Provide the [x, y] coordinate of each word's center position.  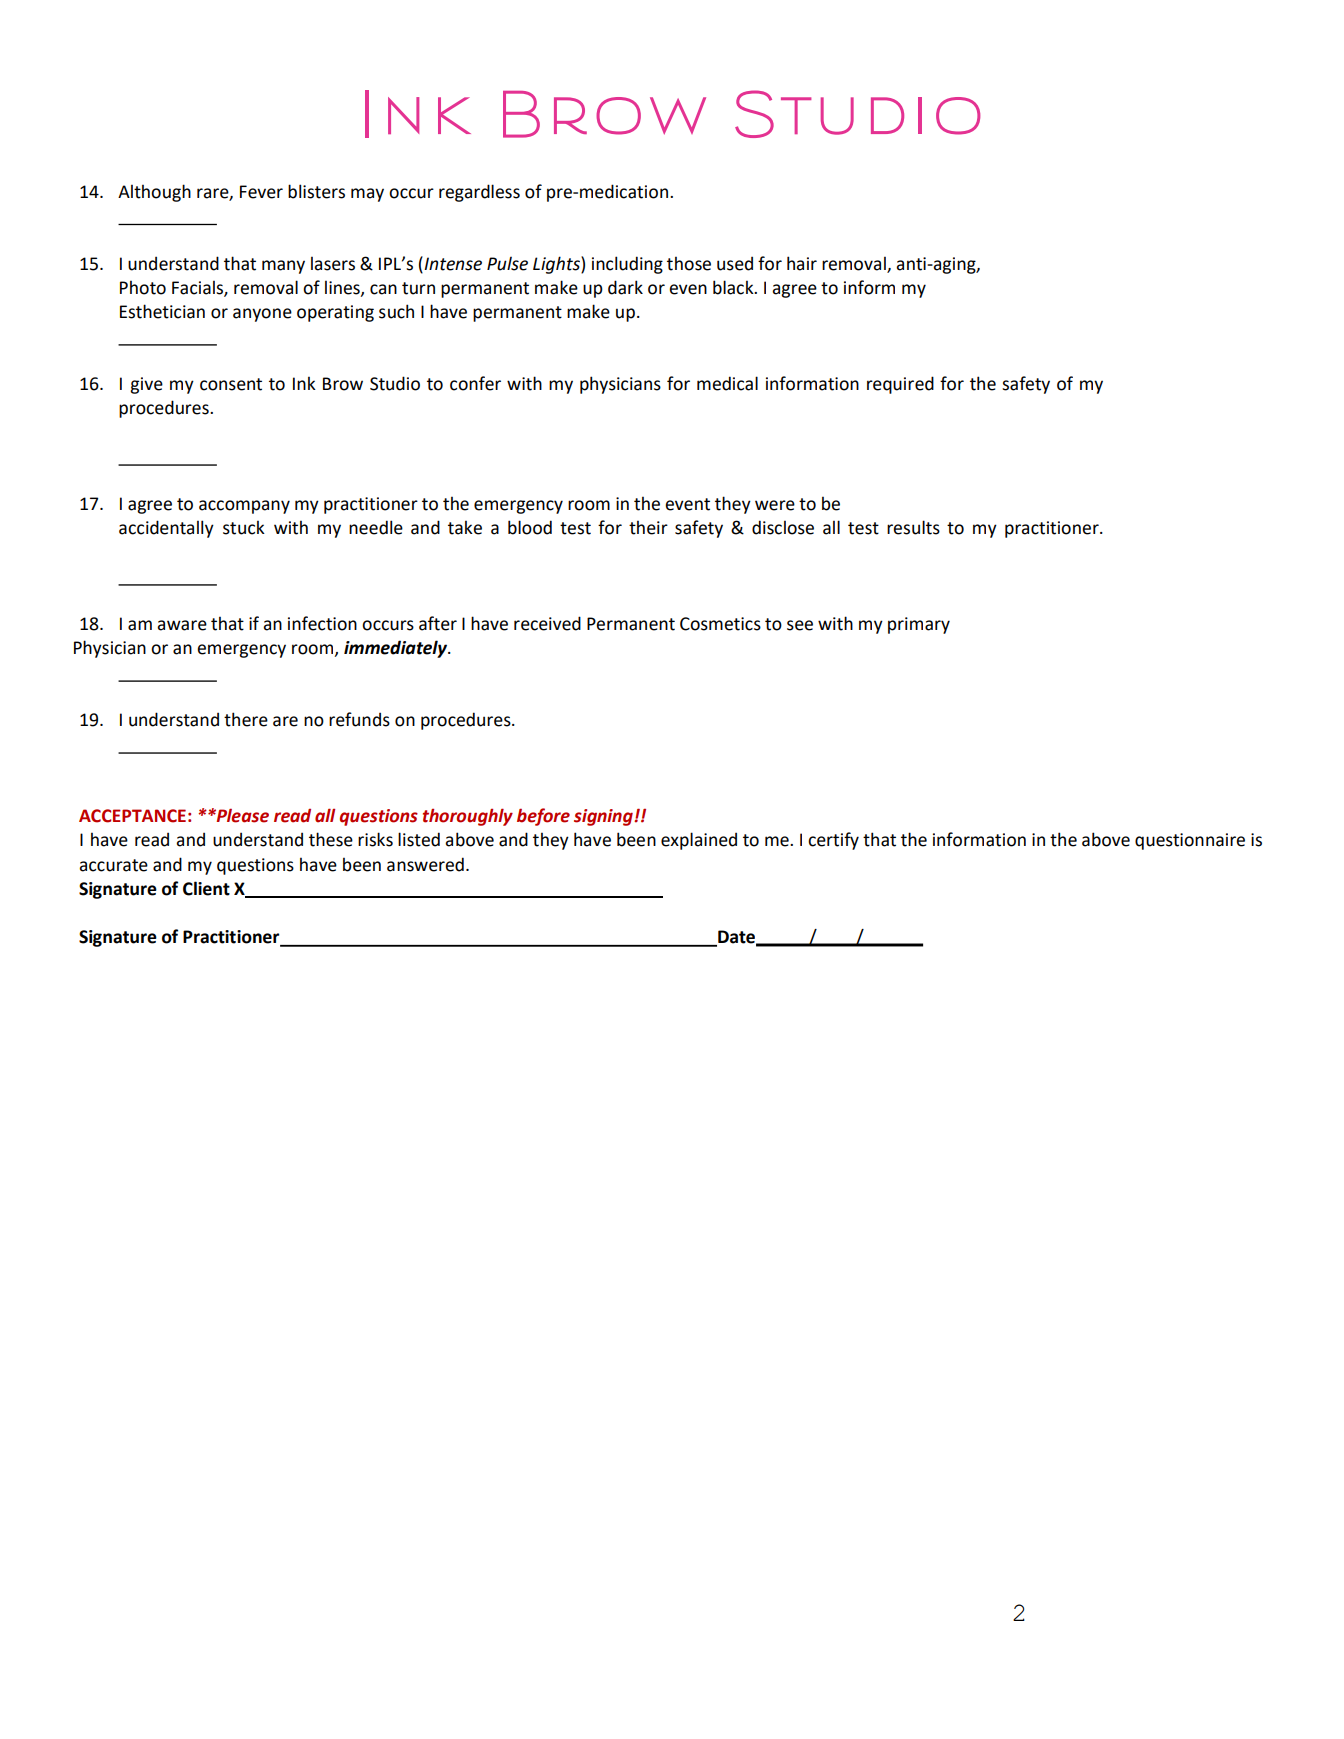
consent [231, 384]
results [913, 527]
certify [833, 841]
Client [206, 888]
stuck [244, 527]
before [543, 817]
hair [802, 263]
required [900, 385]
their [648, 527]
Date [738, 937]
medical [727, 383]
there [246, 719]
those [689, 263]
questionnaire [1190, 841]
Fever [261, 192]
